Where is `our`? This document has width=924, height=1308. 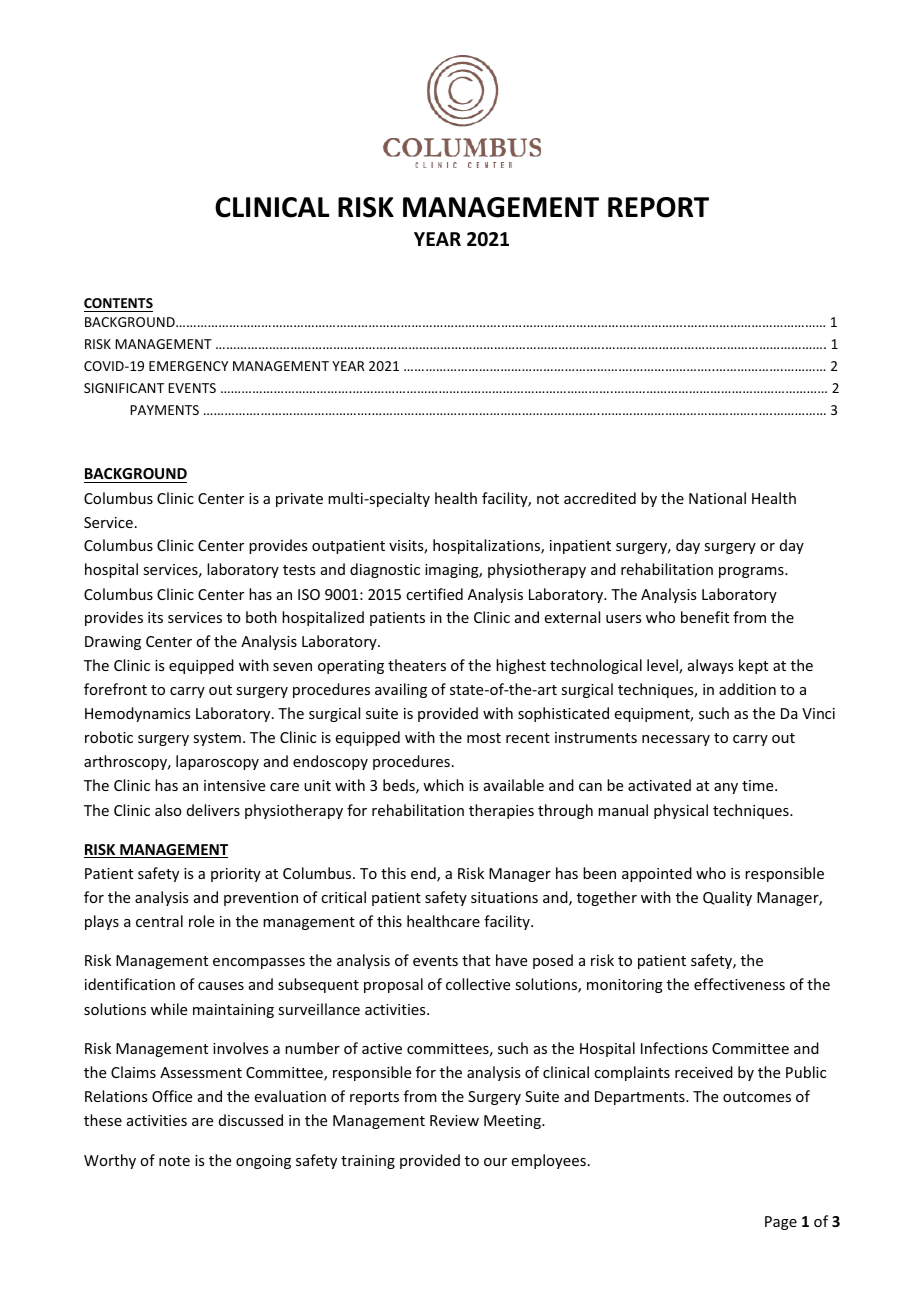 our is located at coordinates (495, 1162).
